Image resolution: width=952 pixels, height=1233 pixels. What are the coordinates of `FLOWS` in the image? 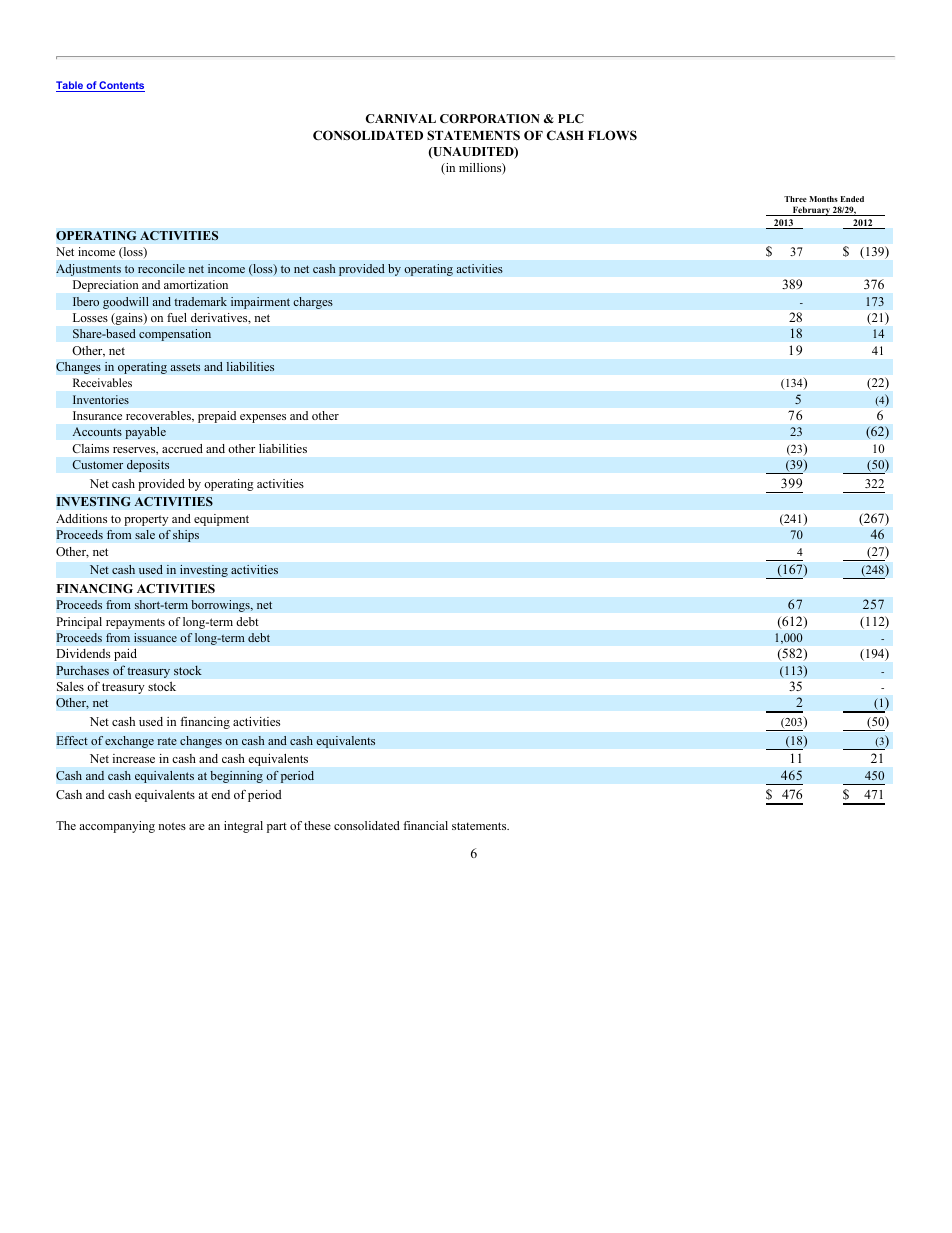 It's located at (612, 135).
